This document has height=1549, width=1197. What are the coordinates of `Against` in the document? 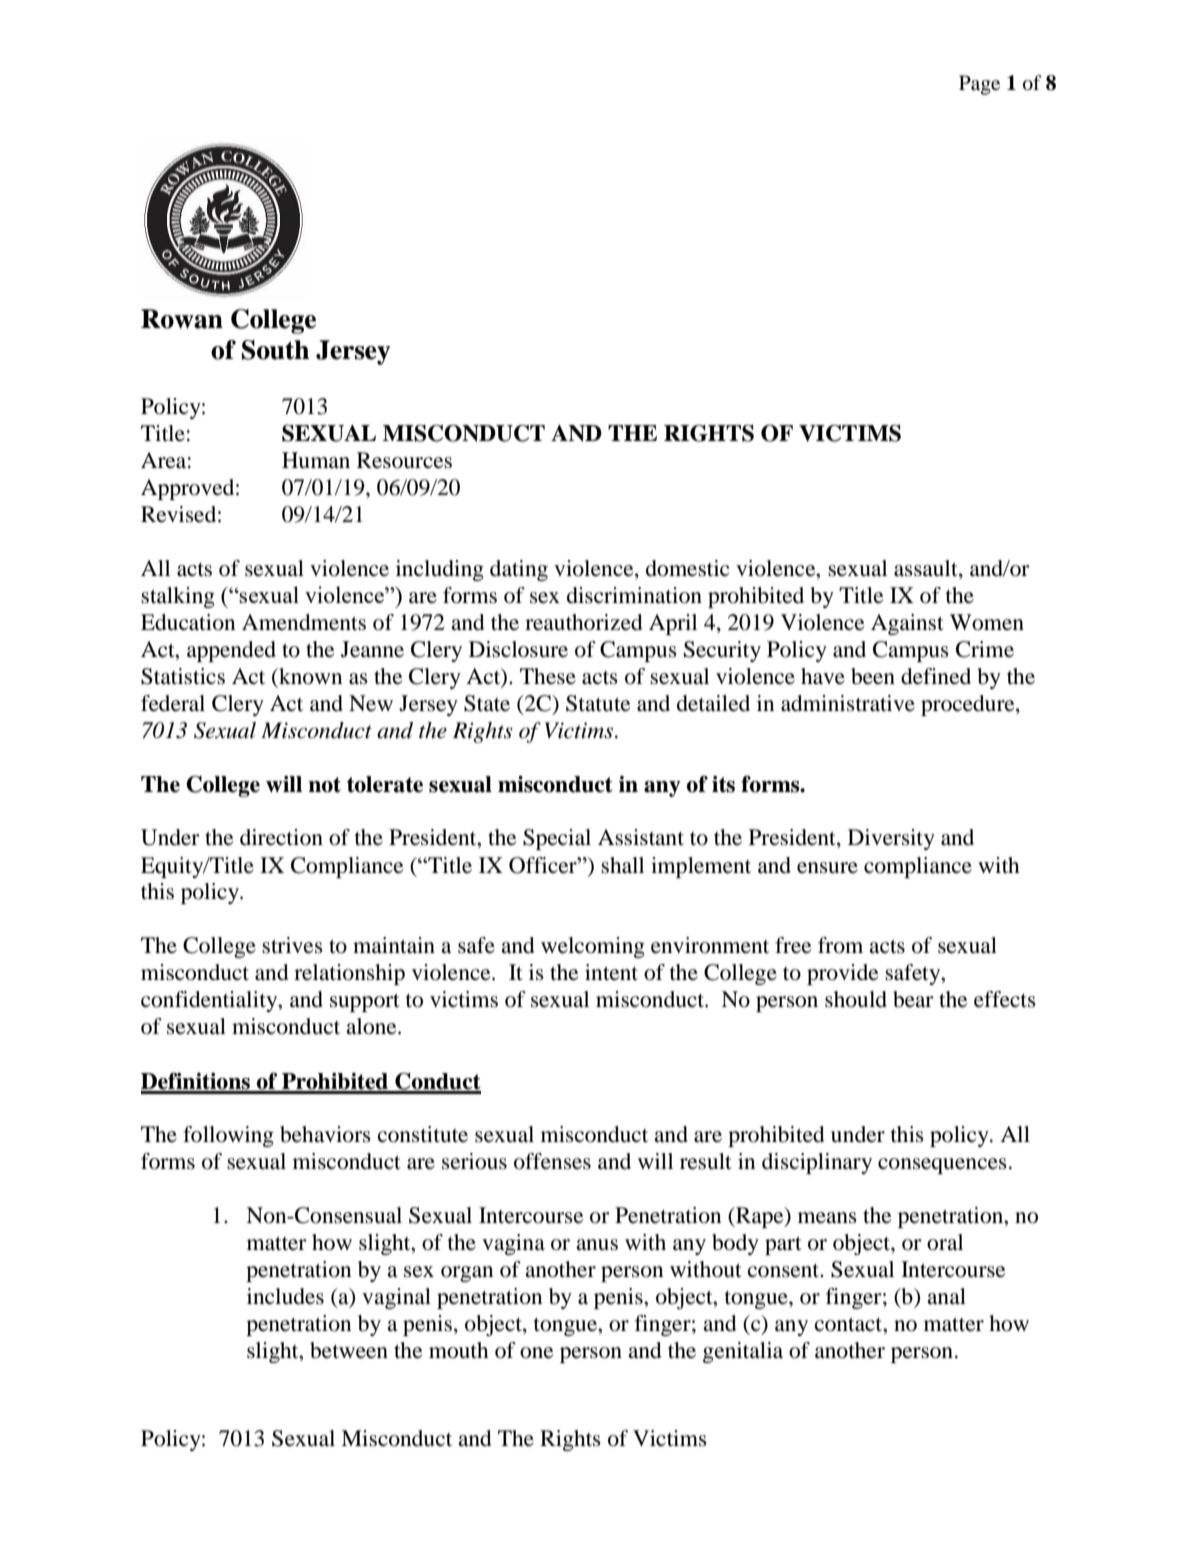 It's located at (907, 624).
